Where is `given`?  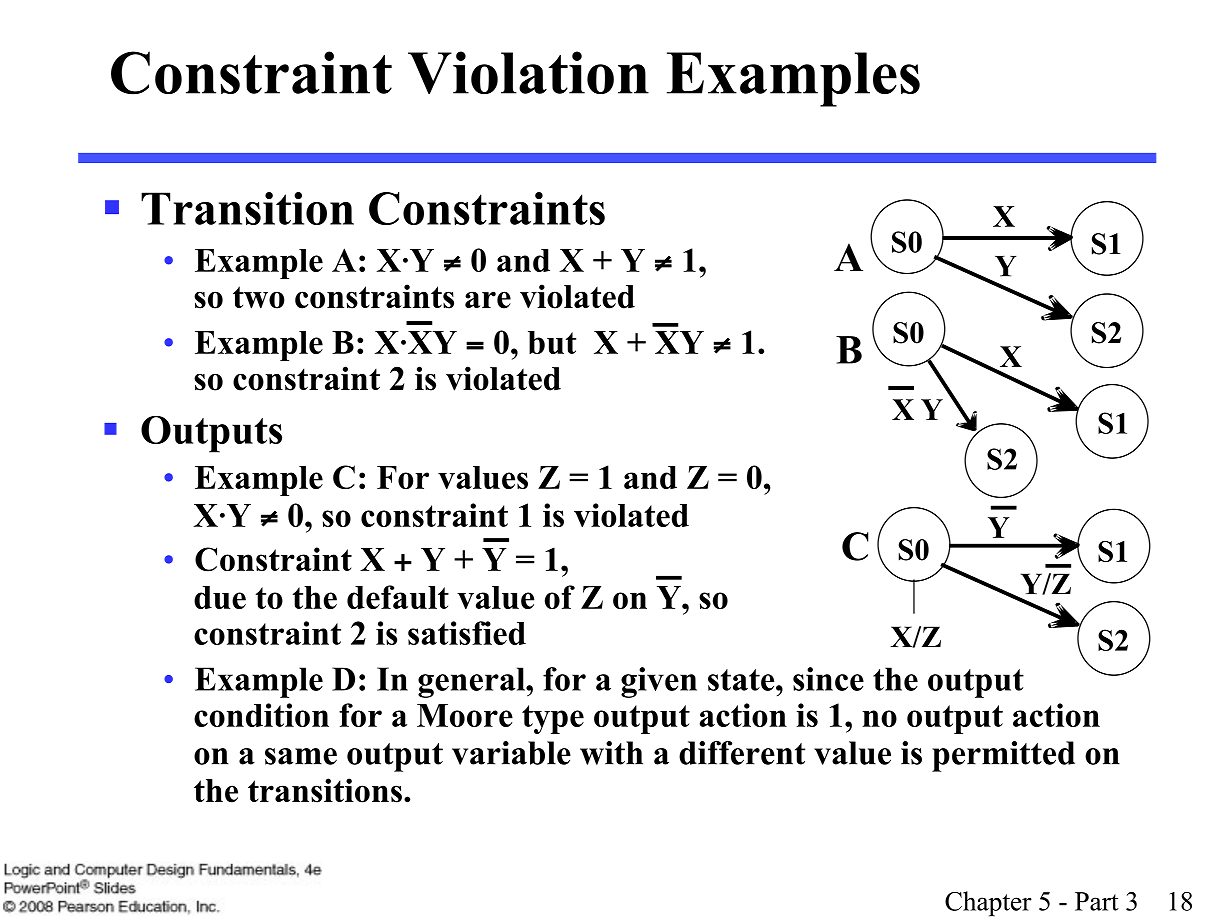
given is located at coordinates (659, 682).
